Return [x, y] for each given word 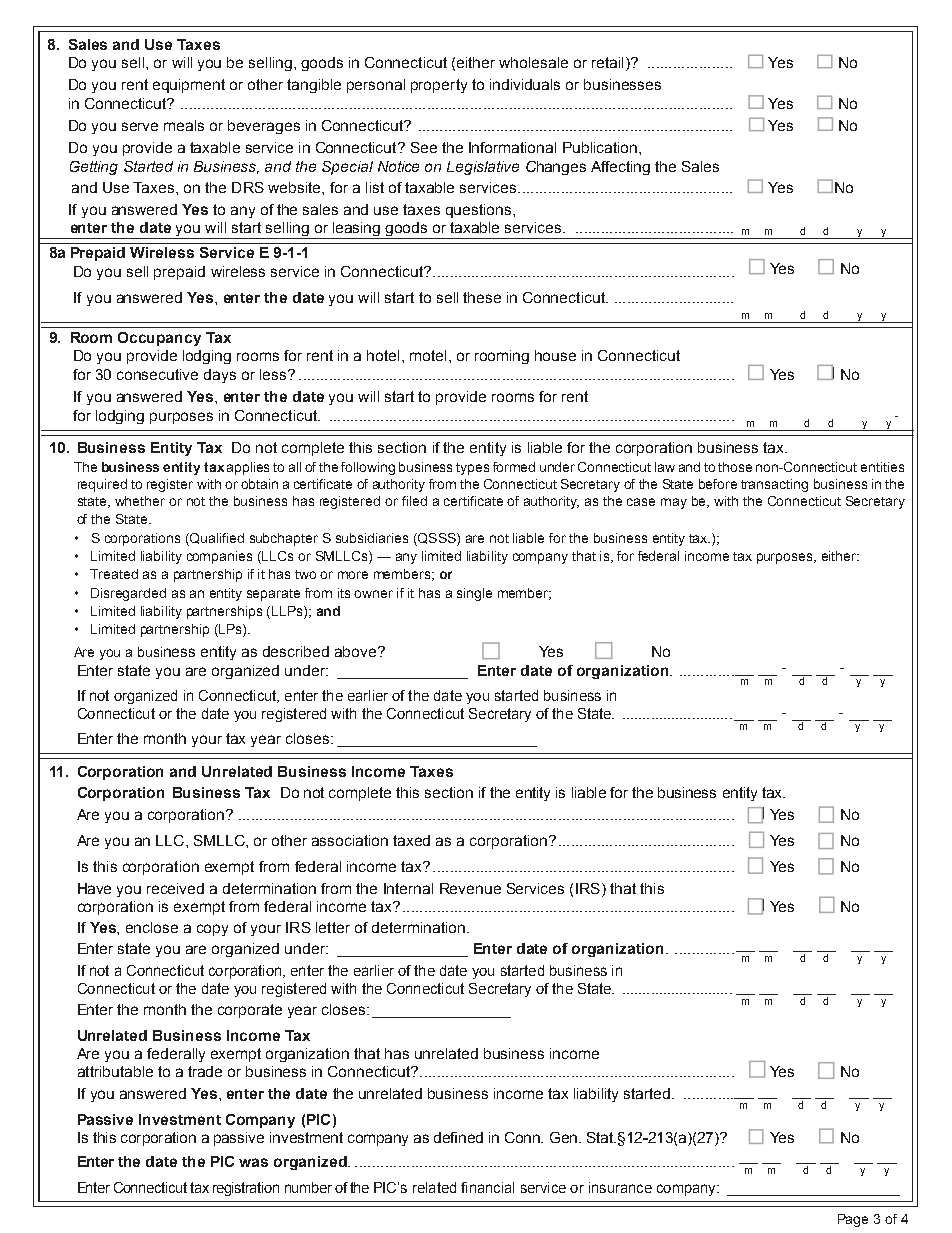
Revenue [470, 888]
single [474, 594]
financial [487, 1187]
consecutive [157, 374]
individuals [525, 84]
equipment [189, 86]
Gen [563, 1137]
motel [428, 355]
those [735, 467]
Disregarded [128, 594]
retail [607, 62]
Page [853, 1220]
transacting [774, 485]
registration [246, 1189]
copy [212, 930]
